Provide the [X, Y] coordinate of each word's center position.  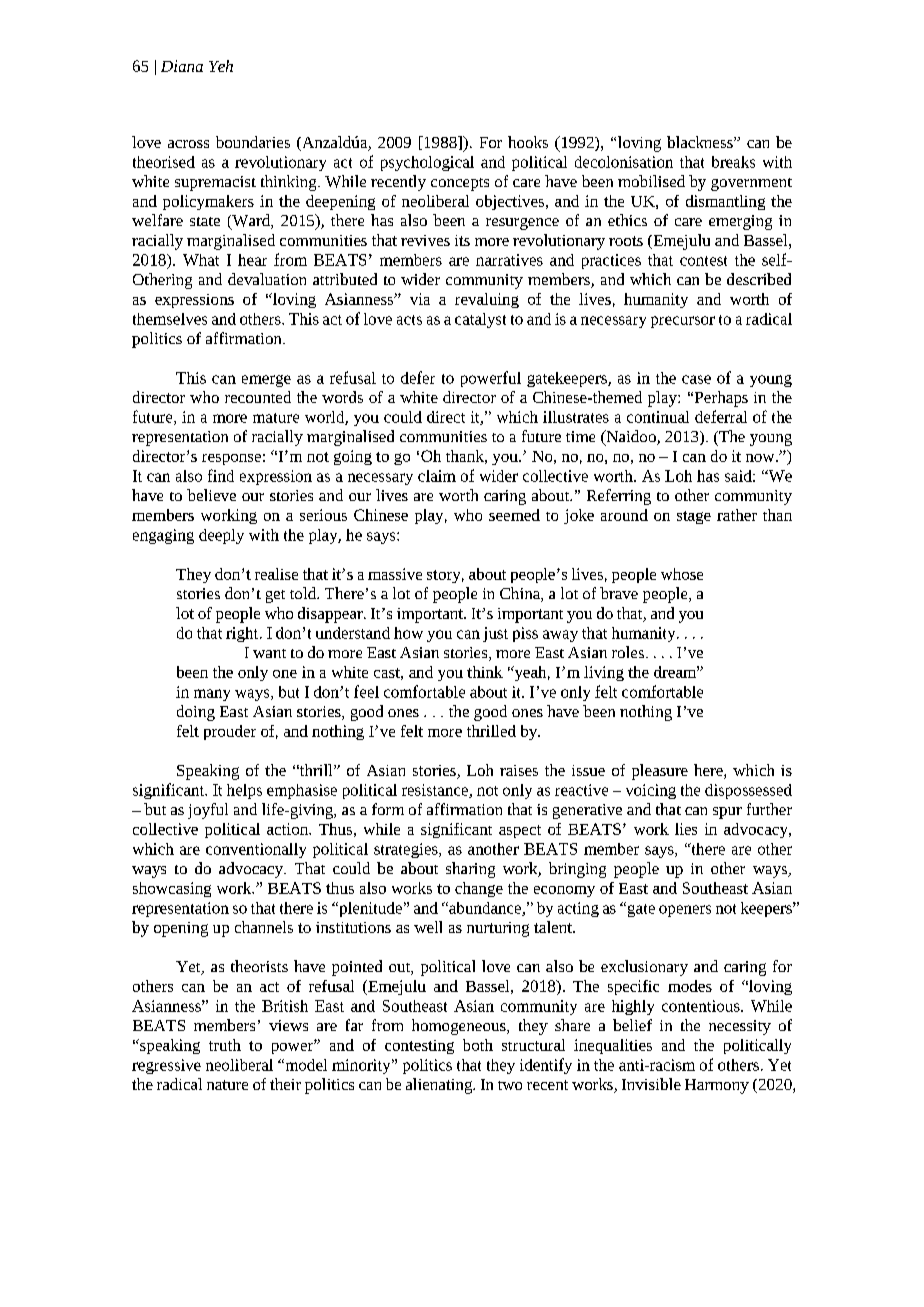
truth [225, 1045]
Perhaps [720, 399]
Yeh [221, 66]
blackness [701, 142]
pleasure [660, 772]
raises [519, 770]
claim [437, 476]
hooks [528, 142]
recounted [258, 397]
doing [196, 713]
